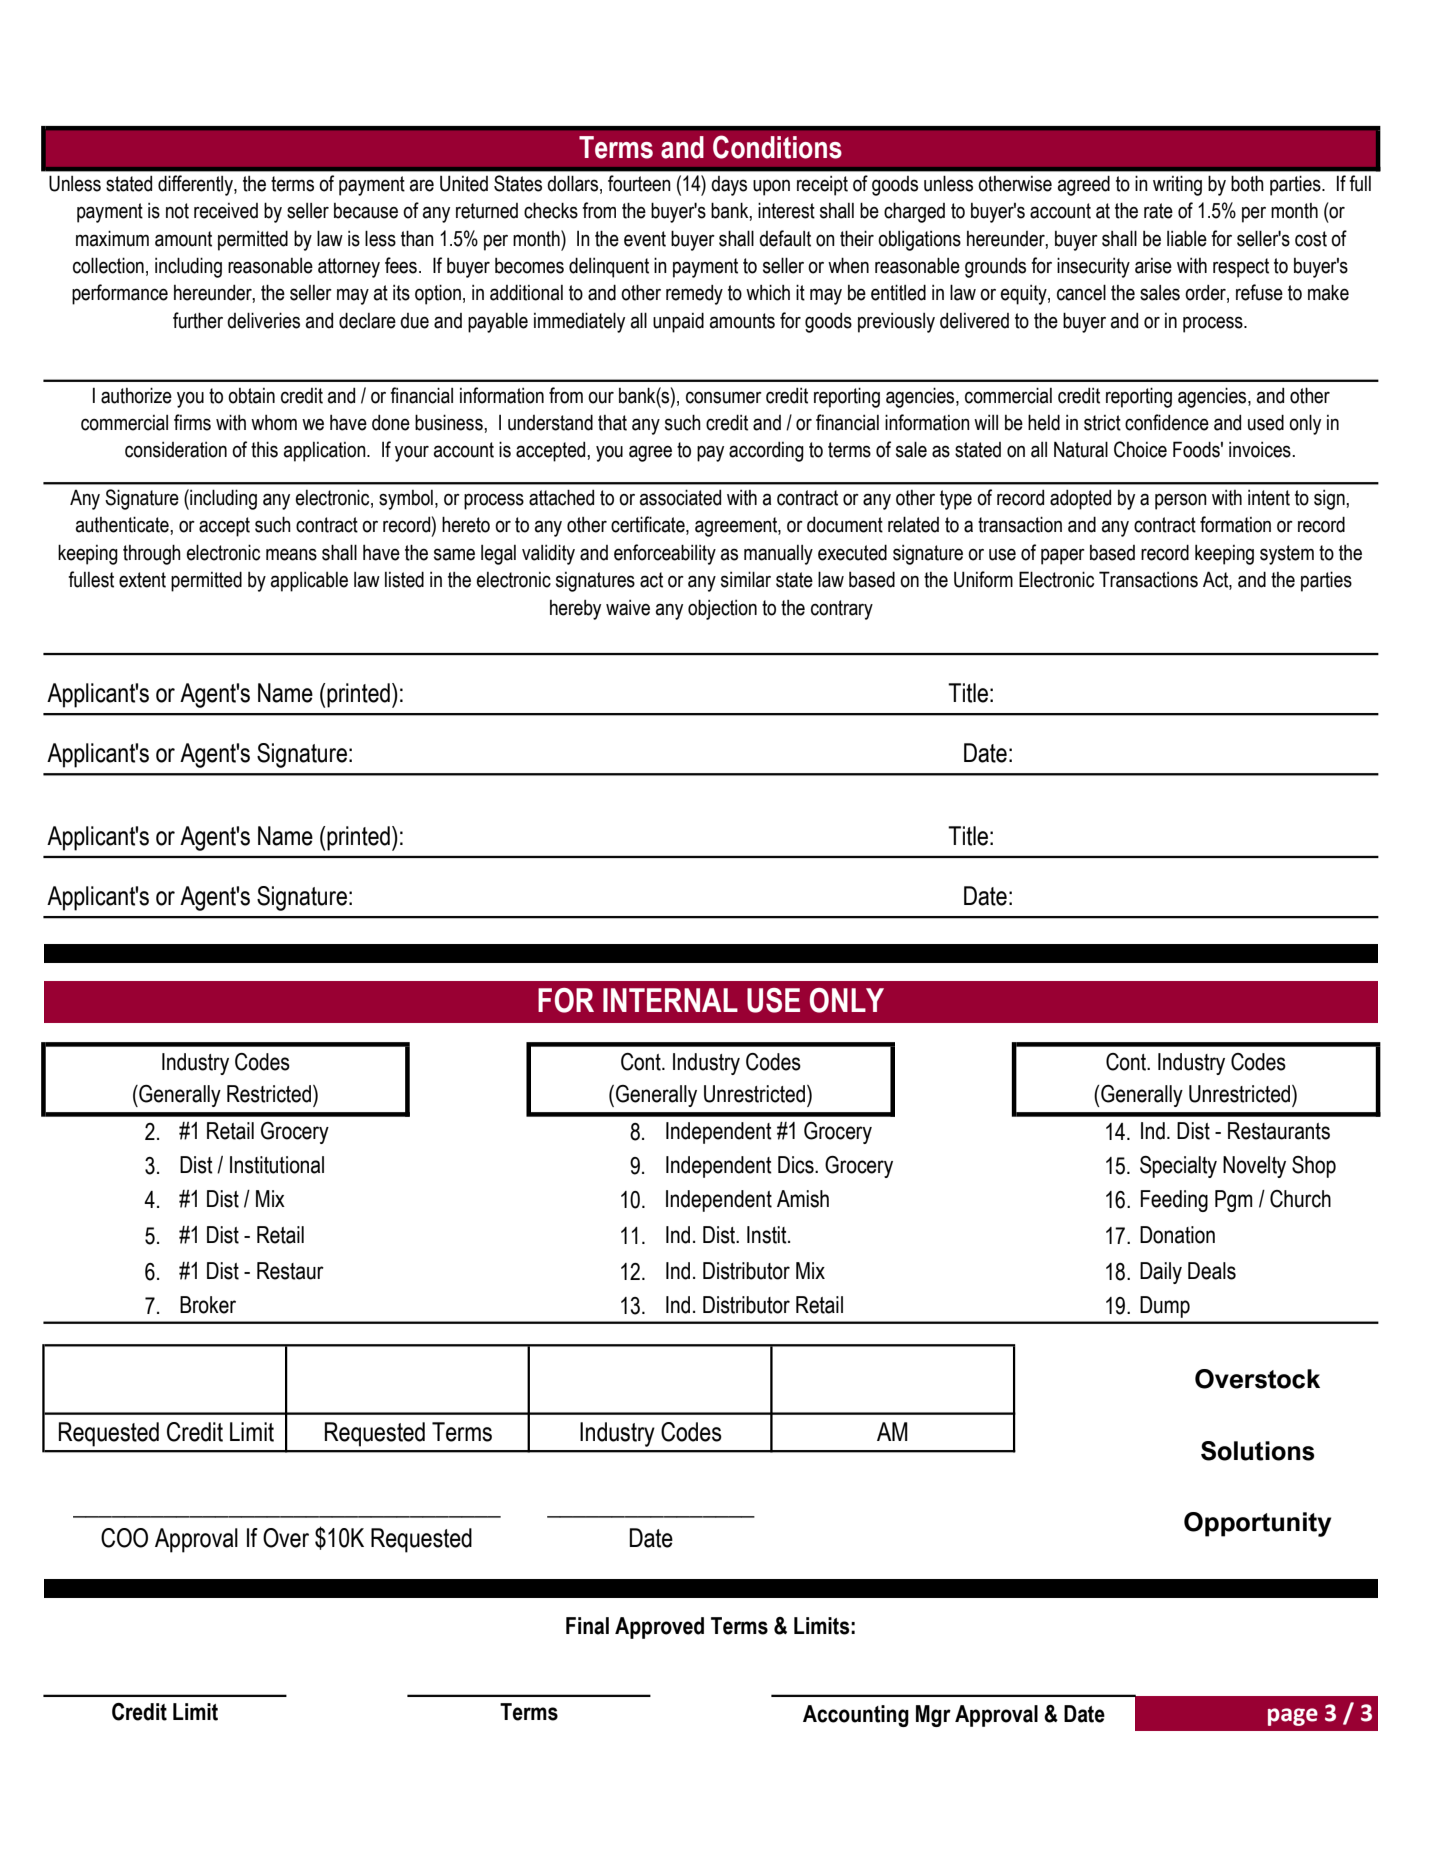  Describe the element at coordinates (309, 582) in the page. I see `applicable` at that location.
